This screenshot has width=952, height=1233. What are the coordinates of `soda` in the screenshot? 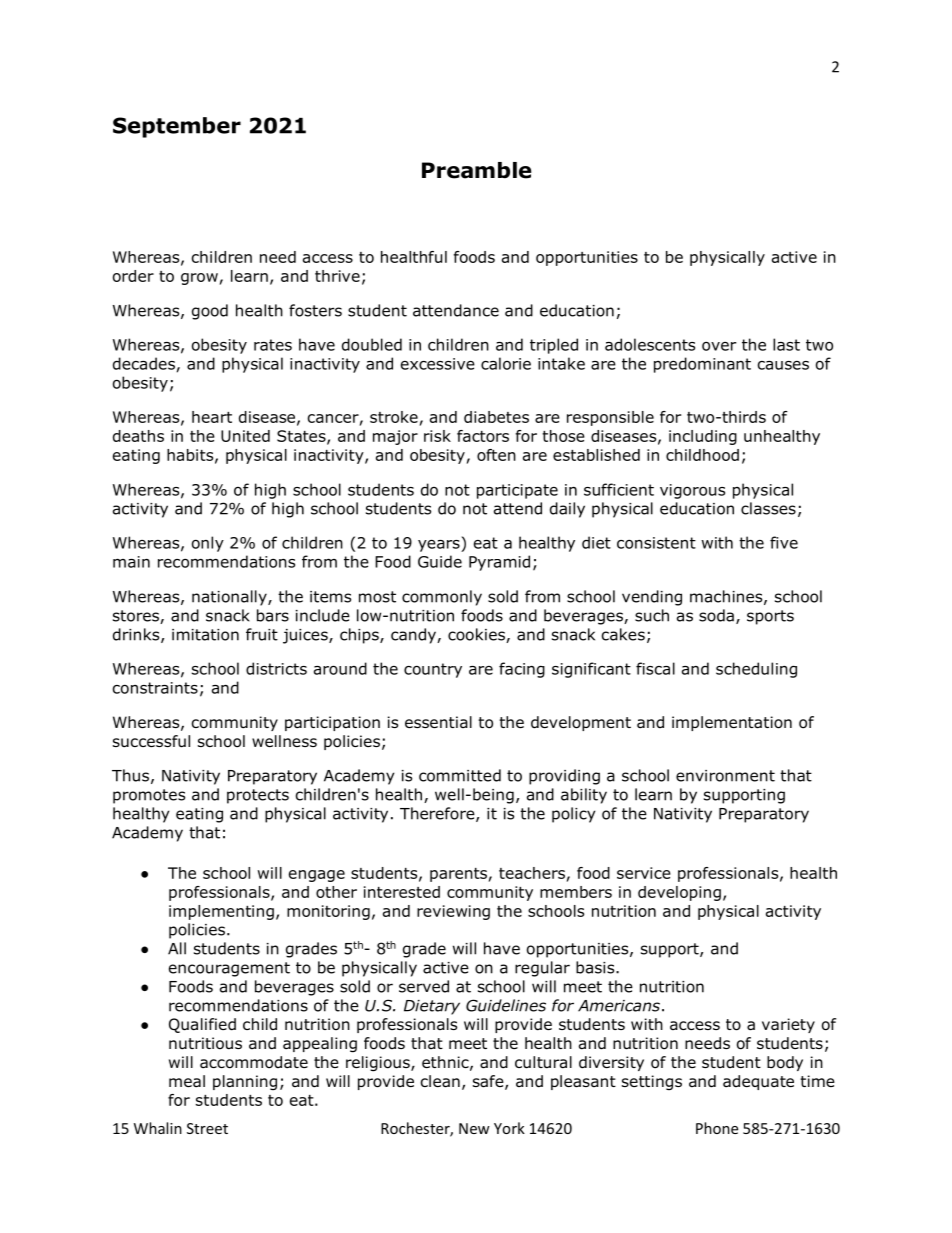 It's located at (716, 615).
